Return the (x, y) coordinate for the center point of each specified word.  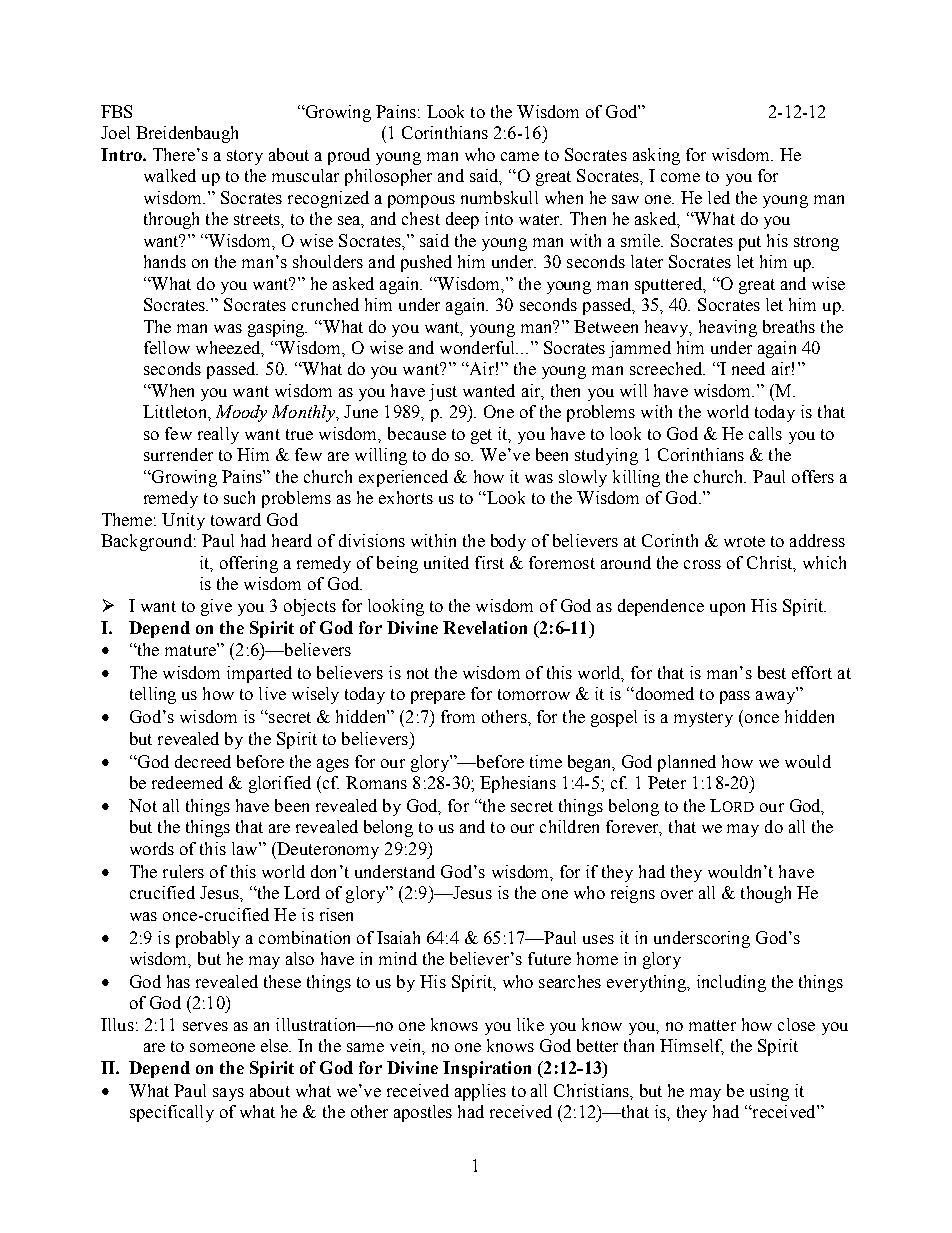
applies (480, 1092)
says (228, 1094)
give (216, 607)
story (245, 157)
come (680, 177)
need (748, 368)
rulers (183, 871)
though (766, 894)
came (520, 156)
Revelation (485, 627)
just (443, 392)
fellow (167, 347)
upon (727, 609)
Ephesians (518, 784)
